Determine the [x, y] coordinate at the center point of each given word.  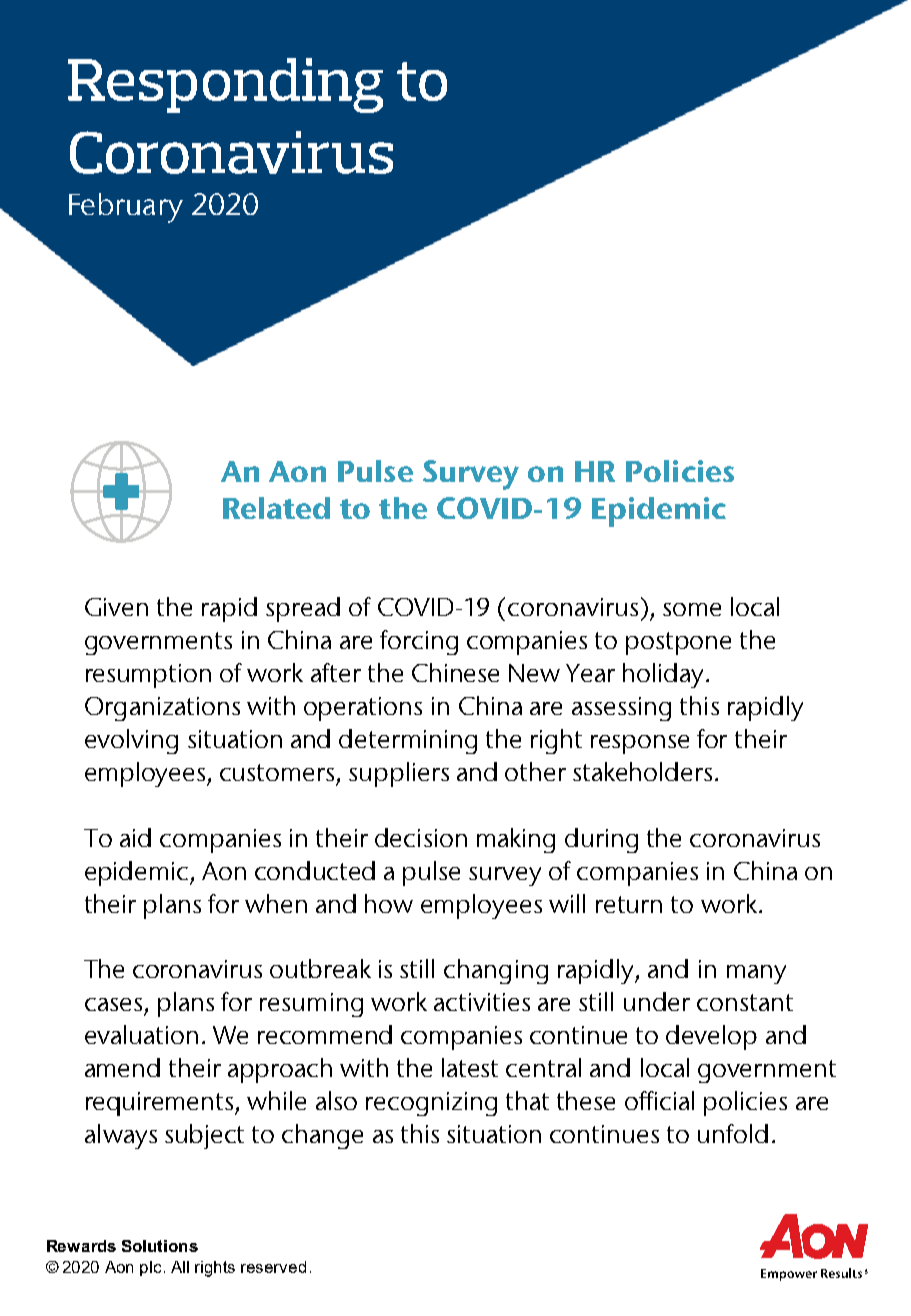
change [322, 1136]
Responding [225, 85]
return [629, 904]
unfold [733, 1133]
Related [276, 508]
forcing [419, 642]
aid [135, 837]
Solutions [160, 1246]
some [692, 609]
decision [421, 837]
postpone [678, 643]
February [126, 208]
